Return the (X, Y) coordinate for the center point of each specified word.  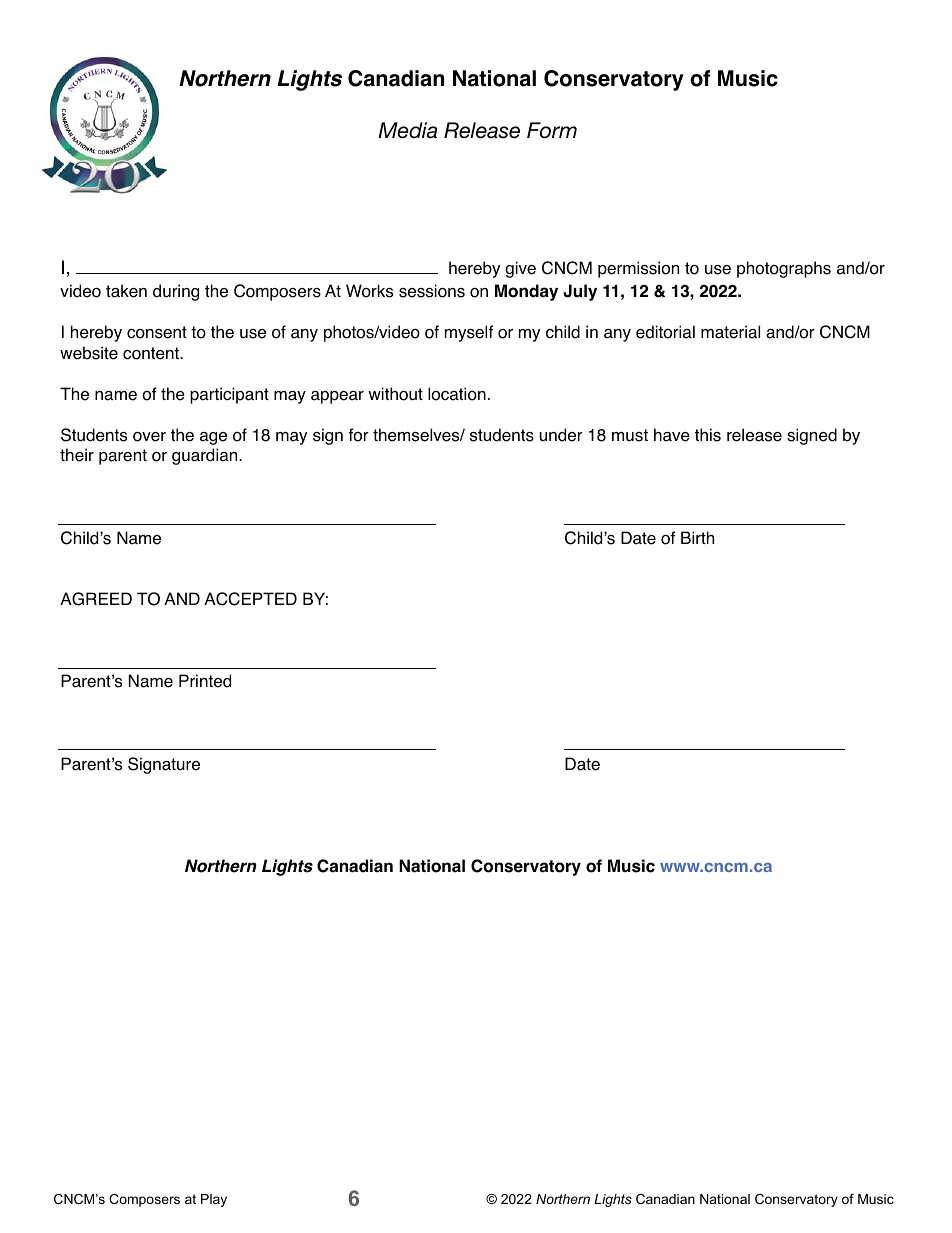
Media (407, 130)
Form (552, 130)
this (708, 435)
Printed (205, 681)
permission (638, 269)
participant (229, 395)
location (457, 394)
